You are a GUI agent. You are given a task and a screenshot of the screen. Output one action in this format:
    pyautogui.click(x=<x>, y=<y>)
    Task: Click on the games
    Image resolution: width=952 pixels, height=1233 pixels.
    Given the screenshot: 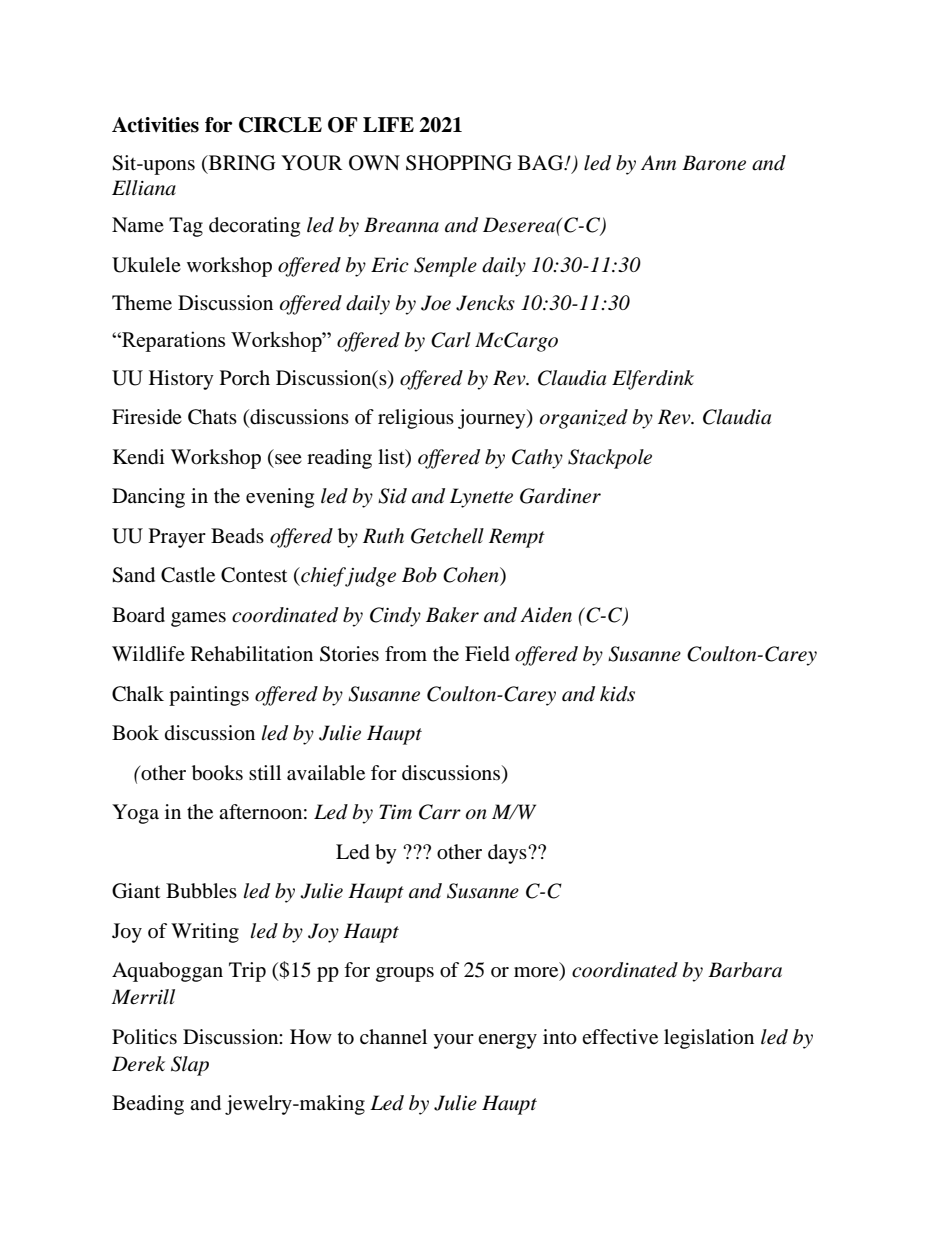 What is the action you would take?
    pyautogui.click(x=198, y=619)
